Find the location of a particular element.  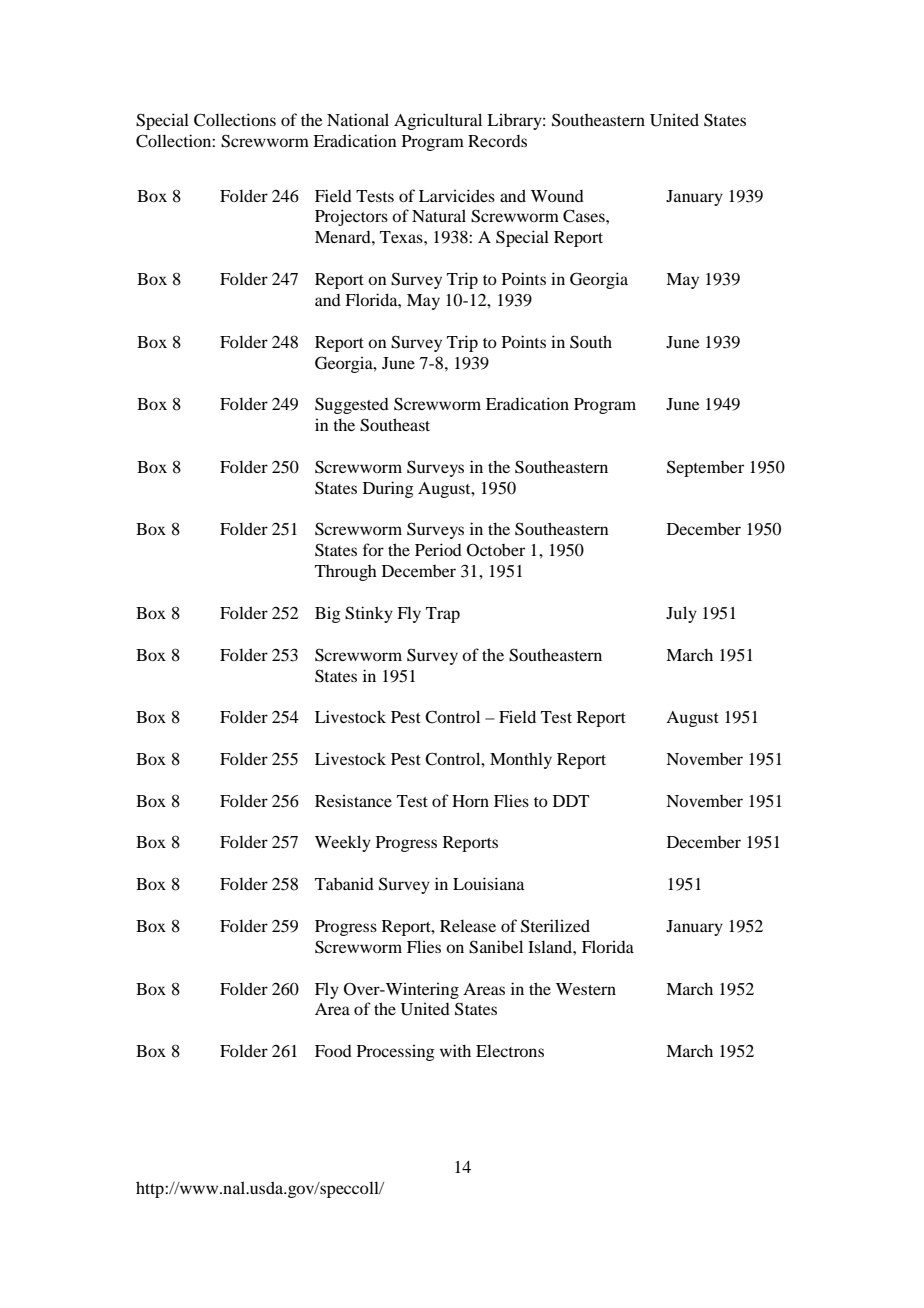

Electrons is located at coordinates (510, 1050).
